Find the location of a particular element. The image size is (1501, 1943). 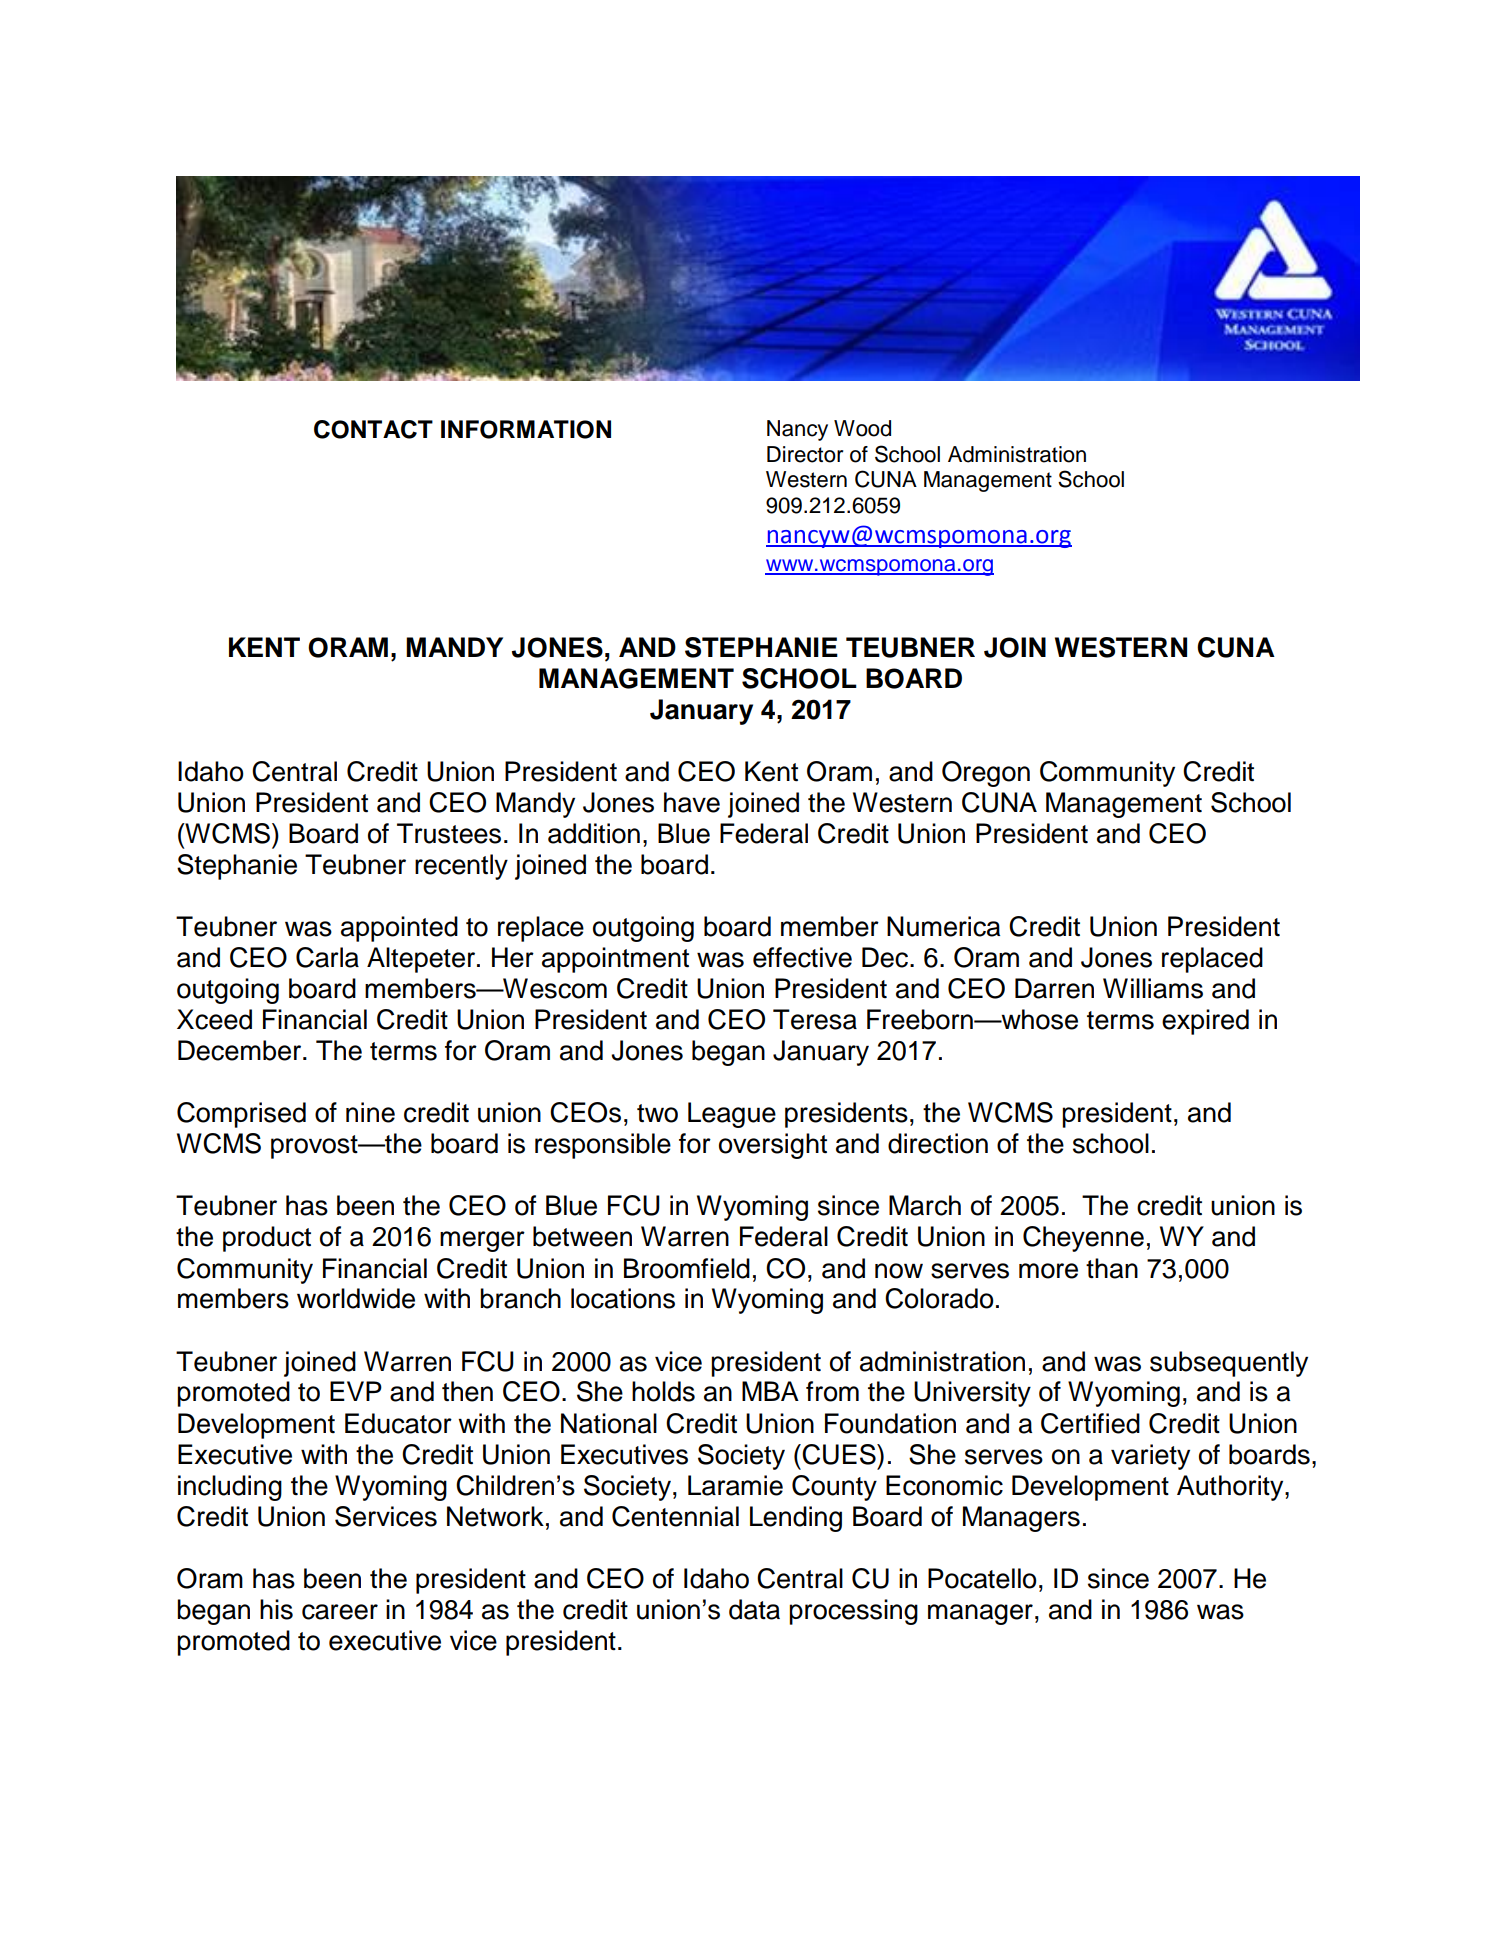

Williams is located at coordinates (1153, 988).
